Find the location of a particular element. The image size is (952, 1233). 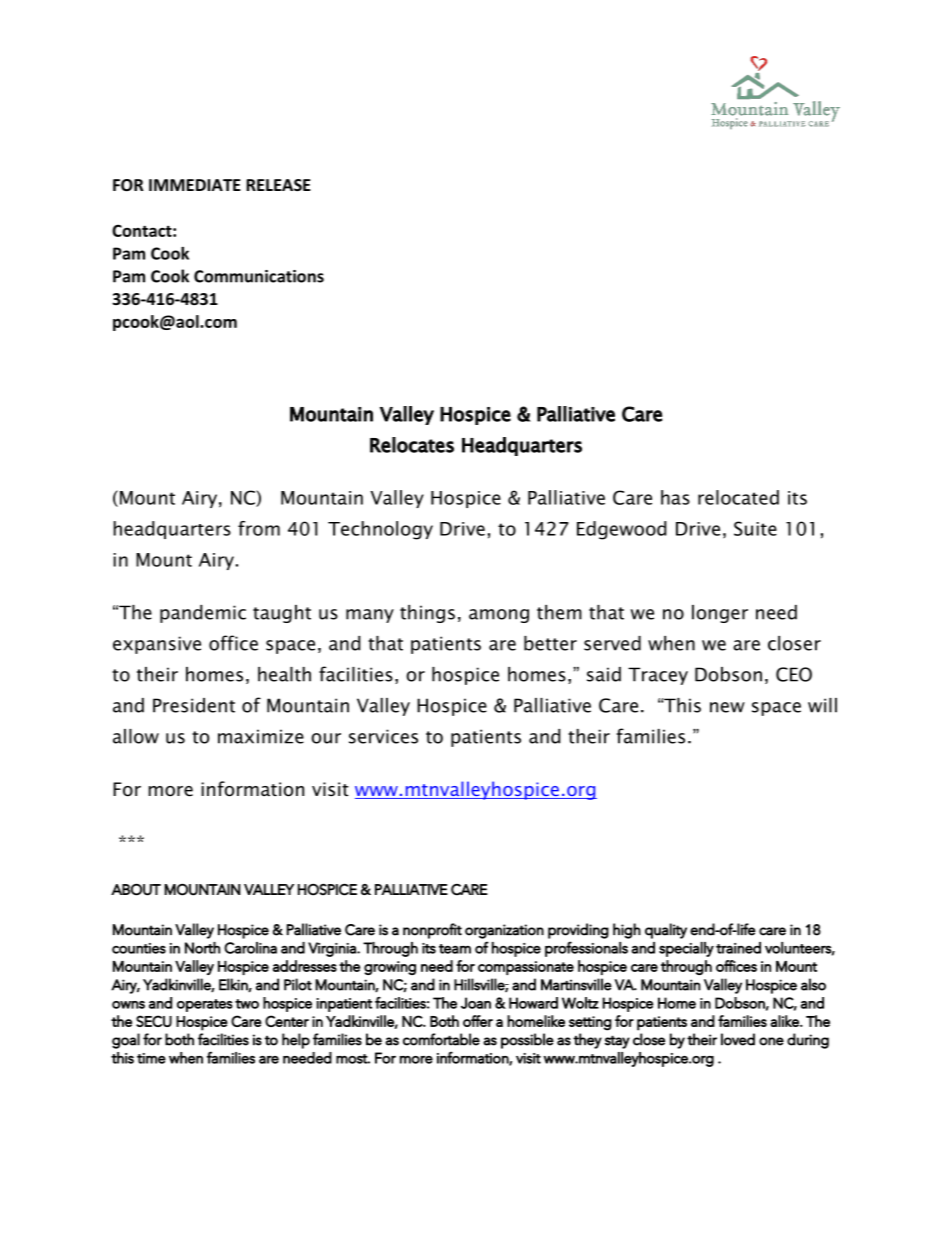

operates is located at coordinates (205, 1005).
